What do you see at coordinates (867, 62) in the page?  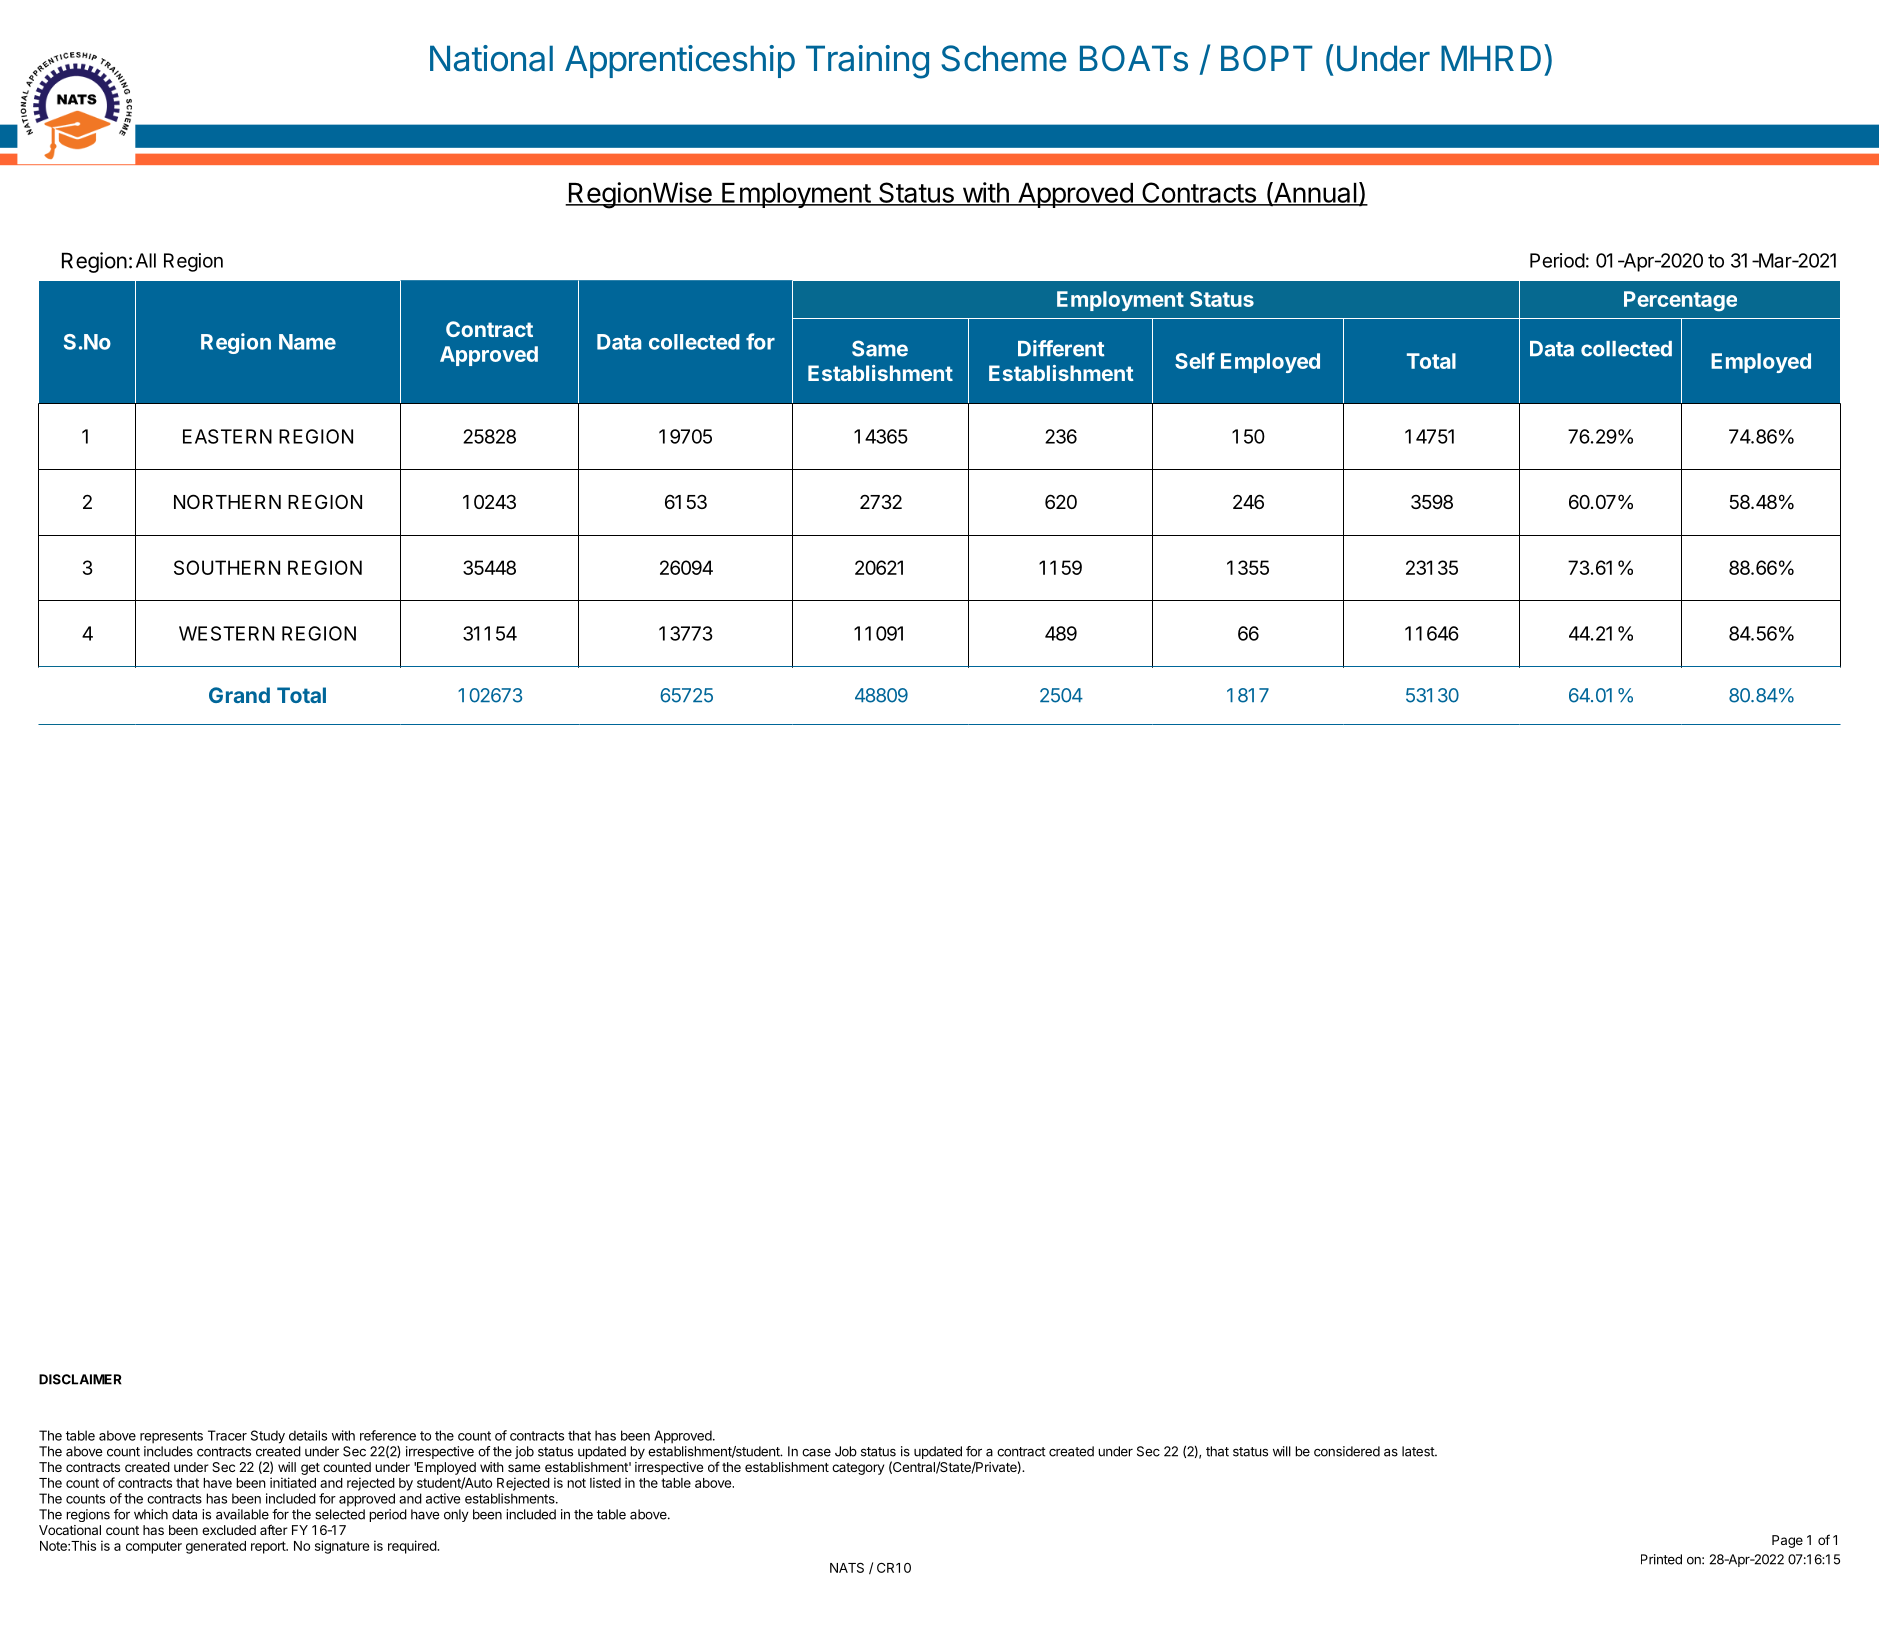 I see `Training` at bounding box center [867, 62].
